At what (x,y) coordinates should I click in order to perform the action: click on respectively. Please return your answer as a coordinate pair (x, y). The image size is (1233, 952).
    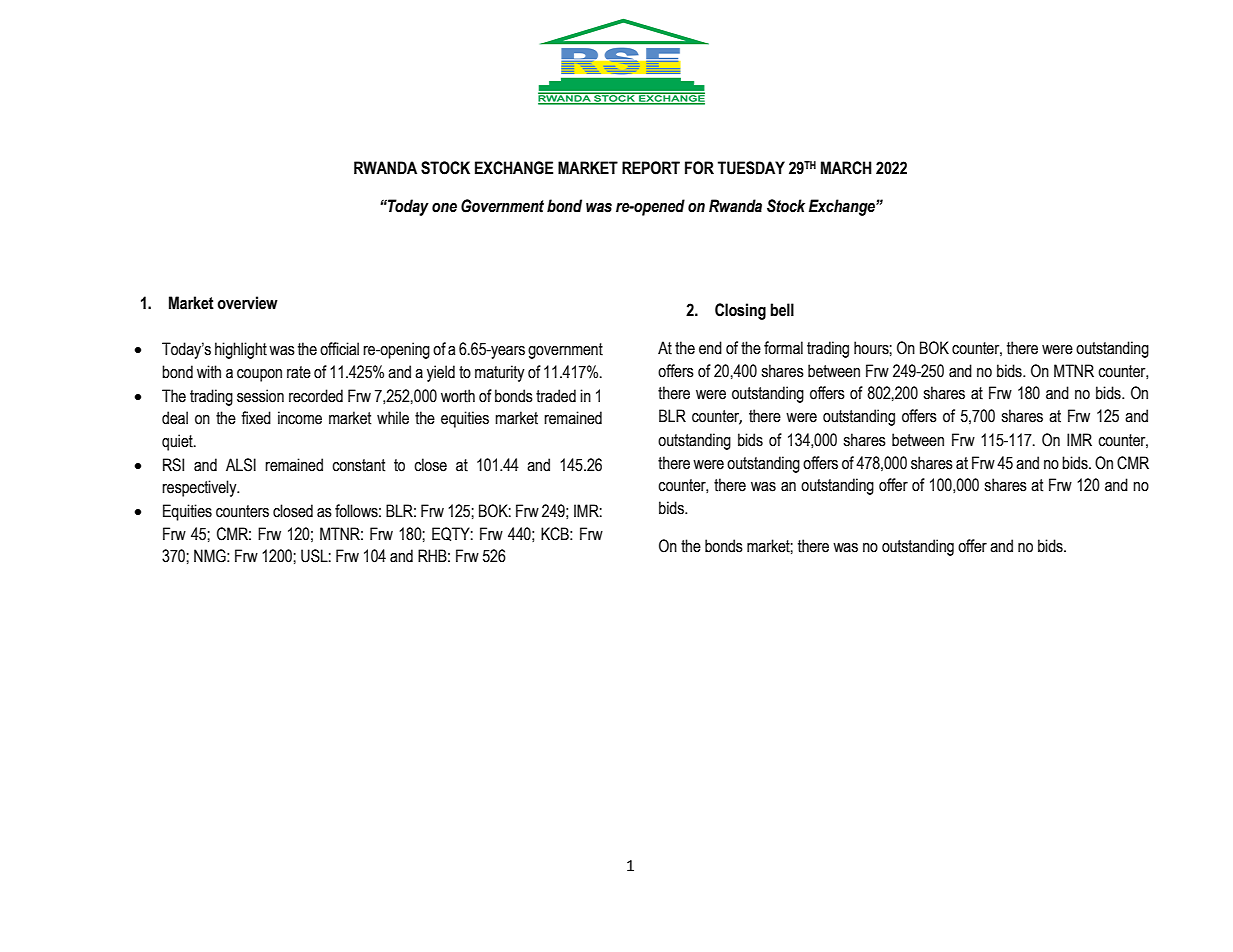
    Looking at the image, I should click on (200, 488).
